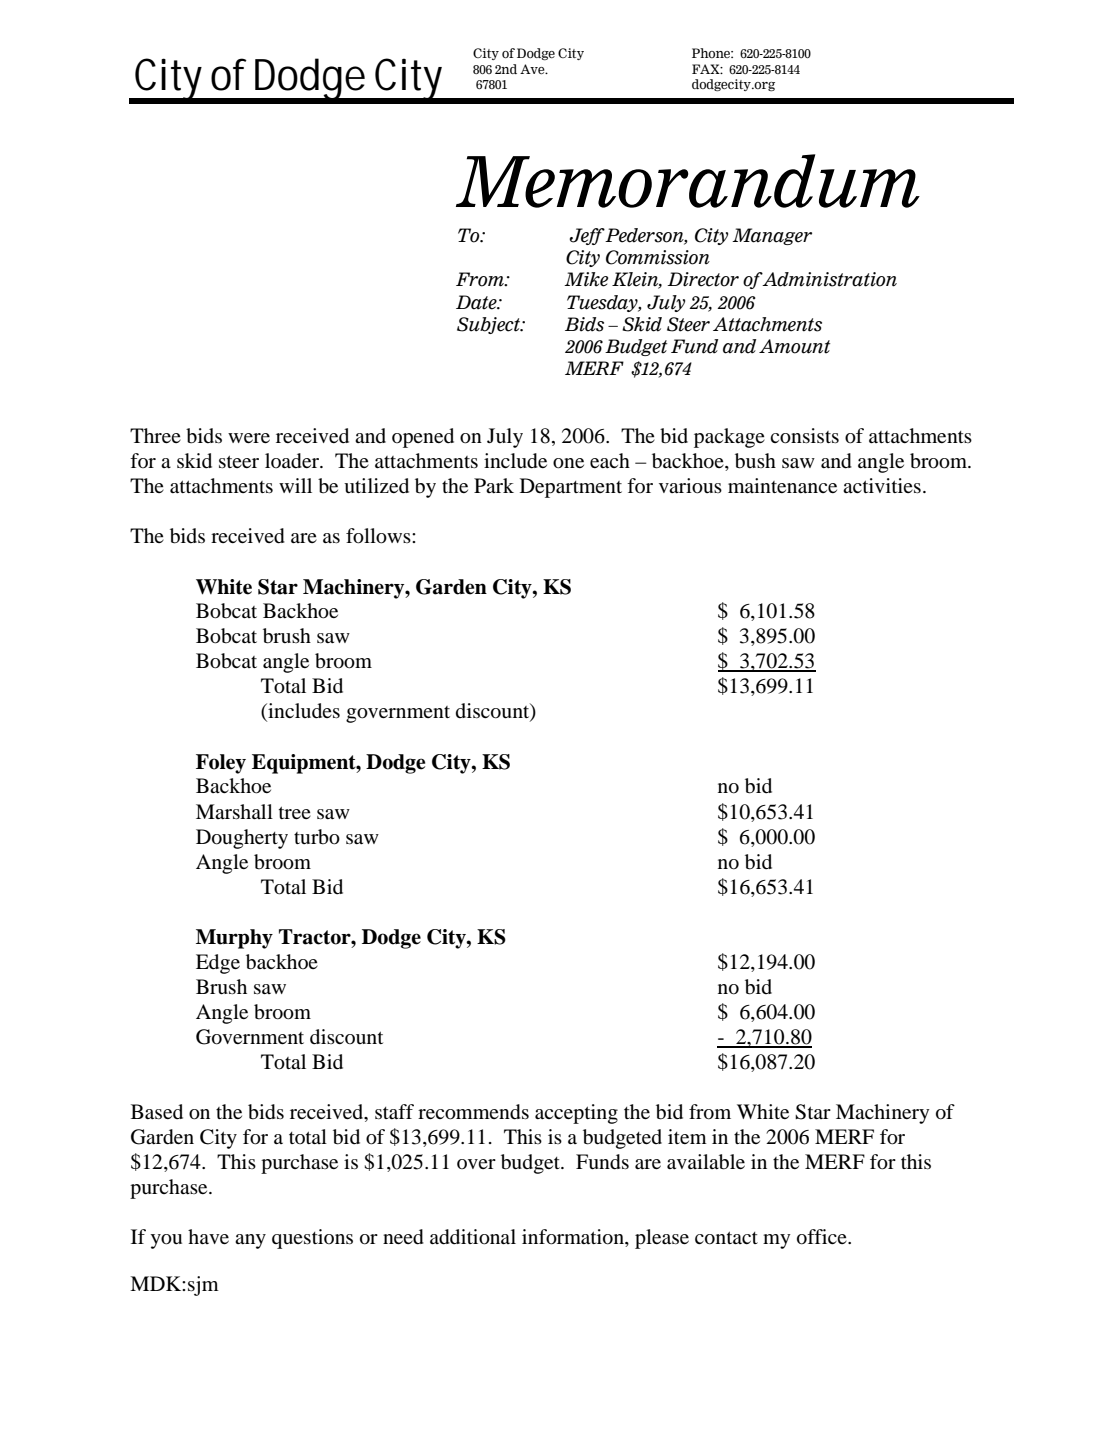 The height and width of the image is (1436, 1109). I want to click on activities, so click(882, 485).
